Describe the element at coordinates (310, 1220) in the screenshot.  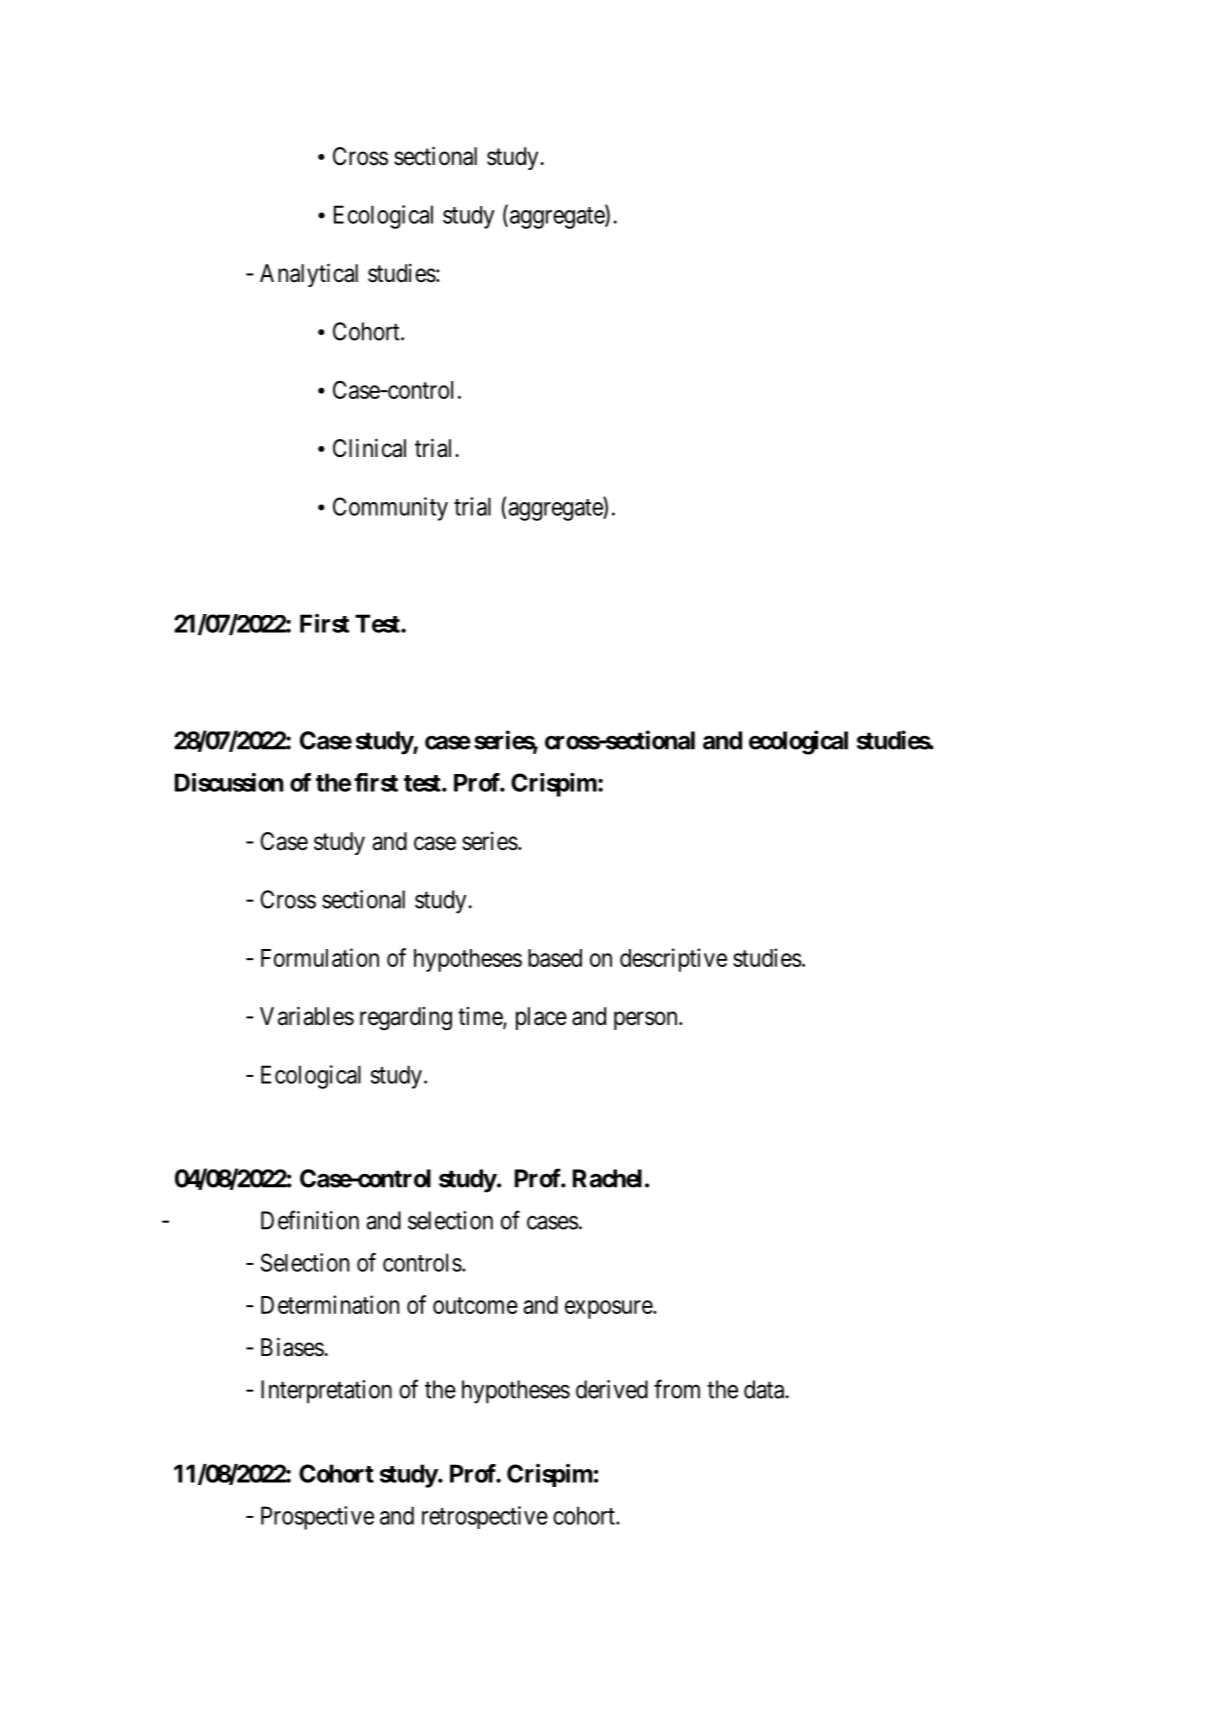
I see `Definition` at that location.
